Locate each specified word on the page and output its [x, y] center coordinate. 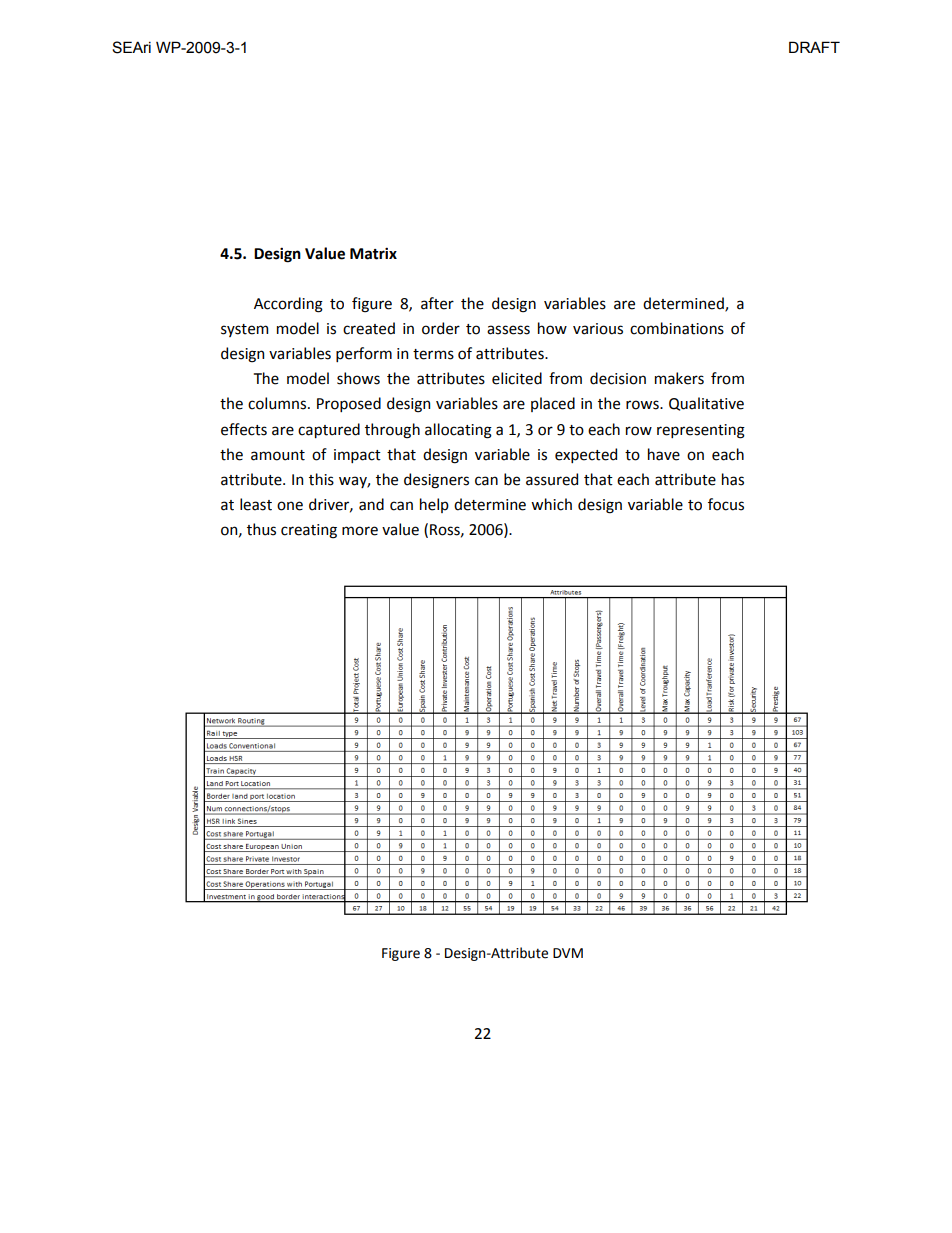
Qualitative [706, 404]
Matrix [373, 253]
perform [364, 354]
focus [726, 504]
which [551, 504]
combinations [677, 328]
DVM [568, 953]
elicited [517, 378]
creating [309, 531]
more [360, 531]
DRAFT [814, 47]
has [733, 479]
